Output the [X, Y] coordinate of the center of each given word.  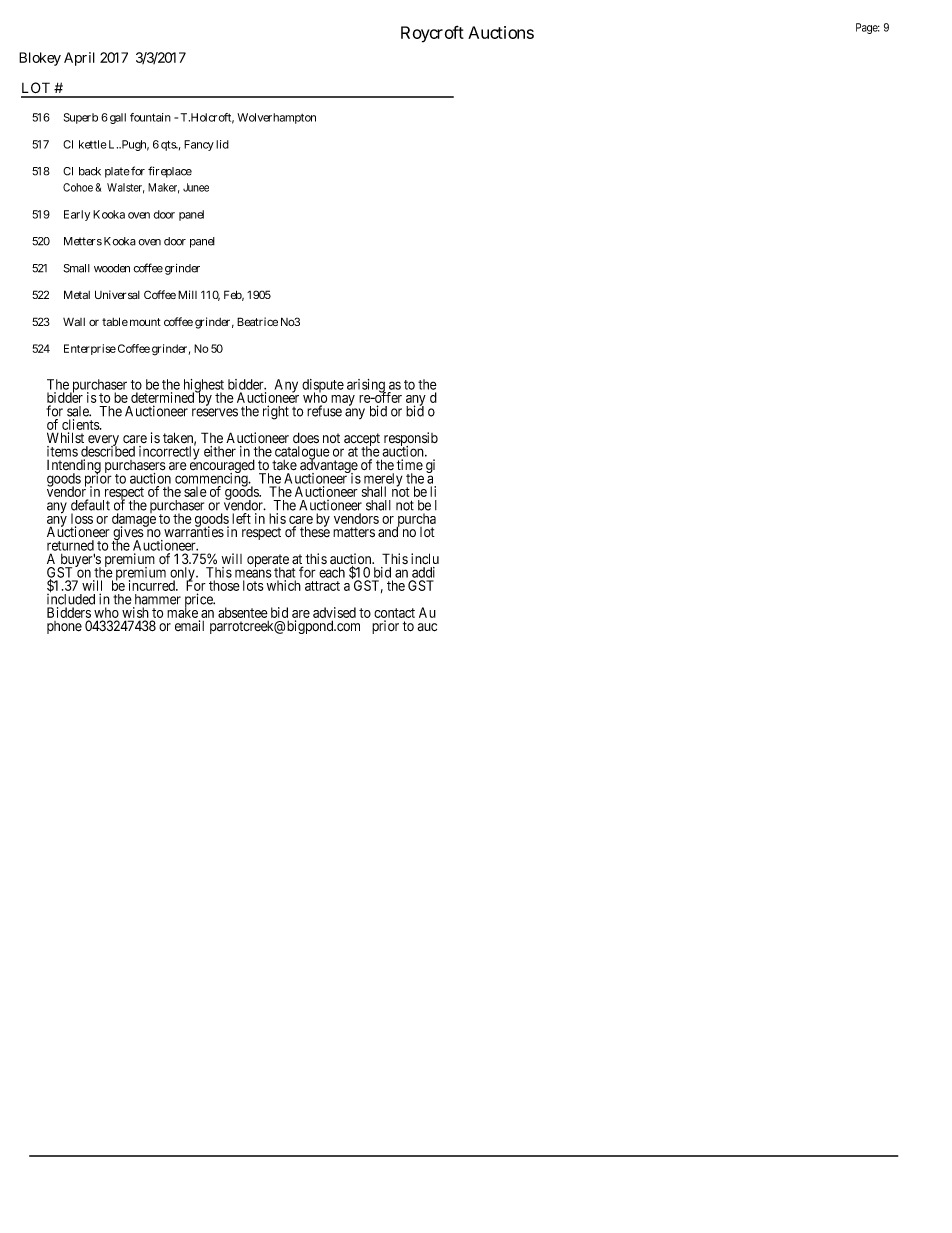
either [220, 451]
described [108, 451]
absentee [243, 612]
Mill [187, 294]
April [79, 59]
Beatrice [257, 321]
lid [222, 144]
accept [361, 441]
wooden [112, 268]
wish [135, 612]
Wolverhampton [276, 118]
